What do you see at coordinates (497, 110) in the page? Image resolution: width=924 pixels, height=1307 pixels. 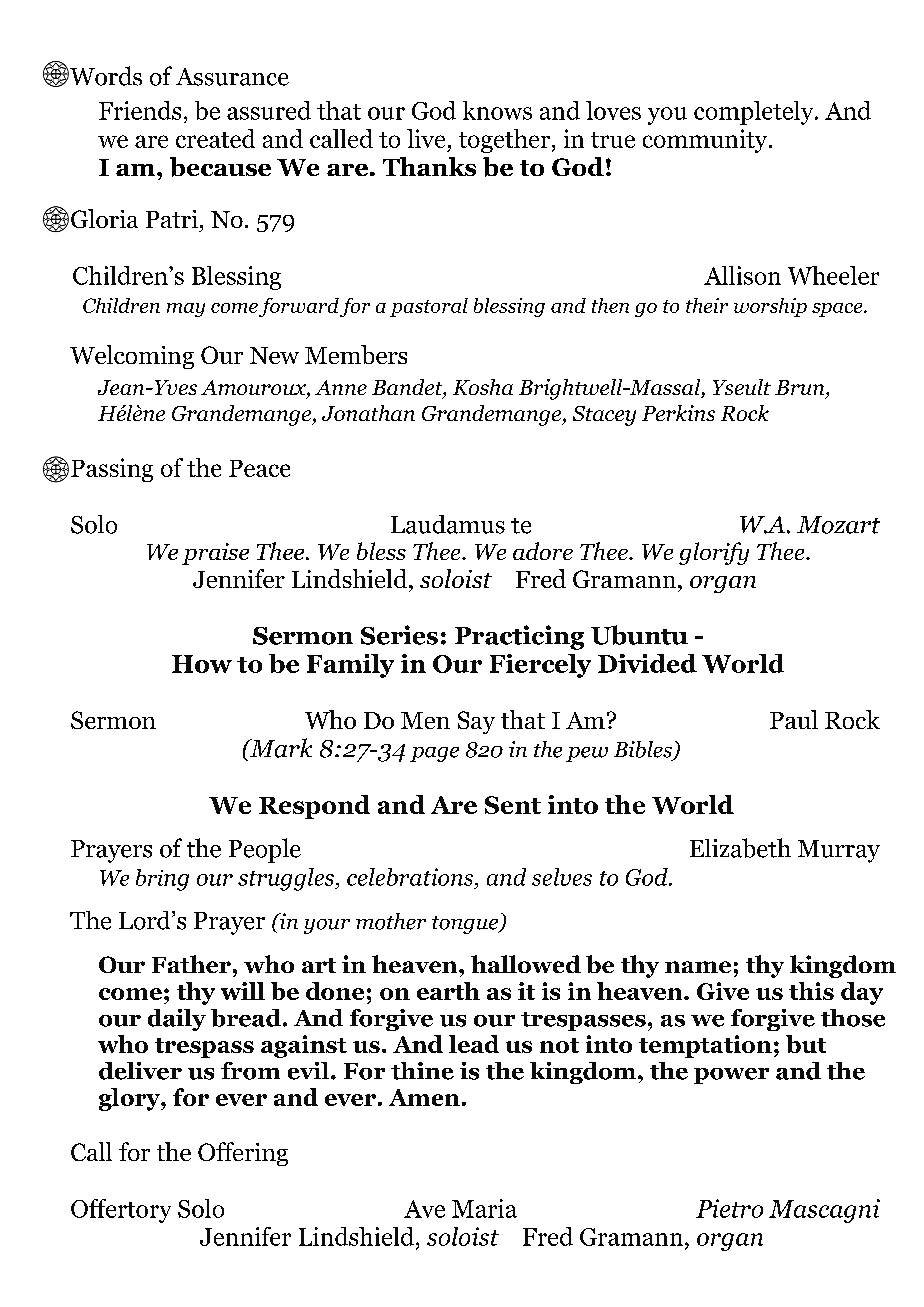 I see `knows` at bounding box center [497, 110].
